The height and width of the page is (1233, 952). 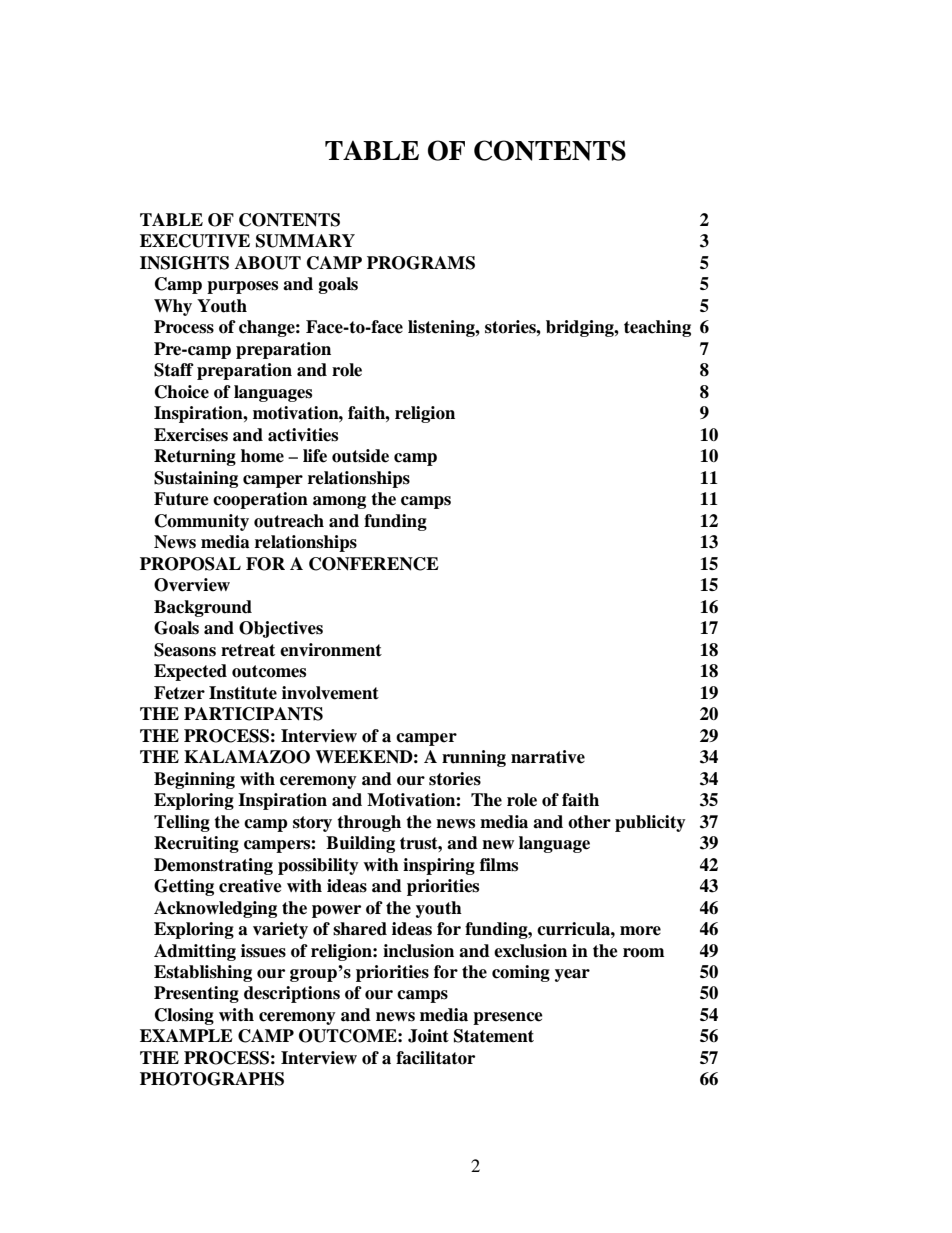 What do you see at coordinates (248, 650) in the page?
I see `retreat` at bounding box center [248, 650].
